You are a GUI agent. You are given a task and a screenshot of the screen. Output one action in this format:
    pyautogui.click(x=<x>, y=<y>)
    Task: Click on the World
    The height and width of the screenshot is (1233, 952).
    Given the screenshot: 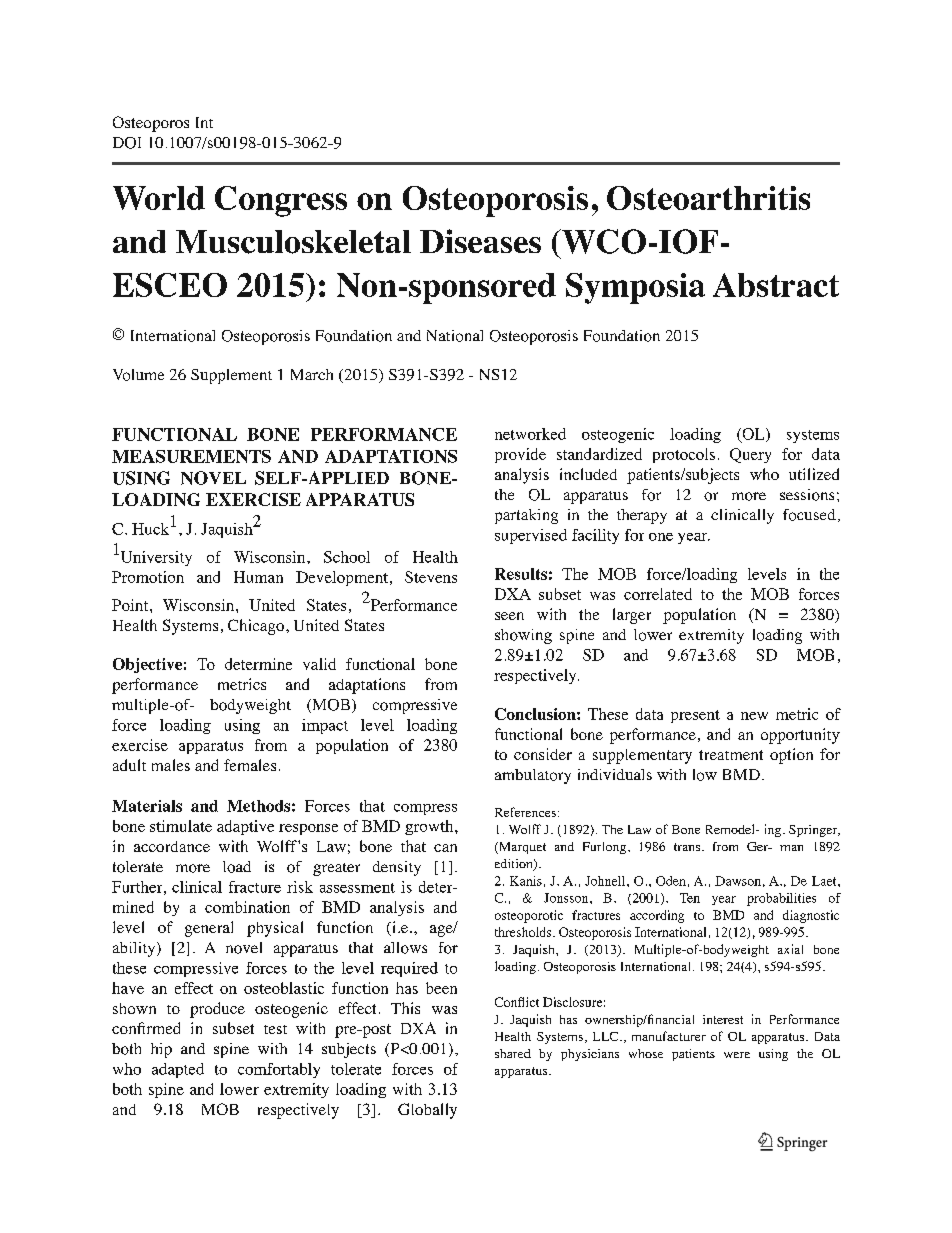 What is the action you would take?
    pyautogui.click(x=159, y=198)
